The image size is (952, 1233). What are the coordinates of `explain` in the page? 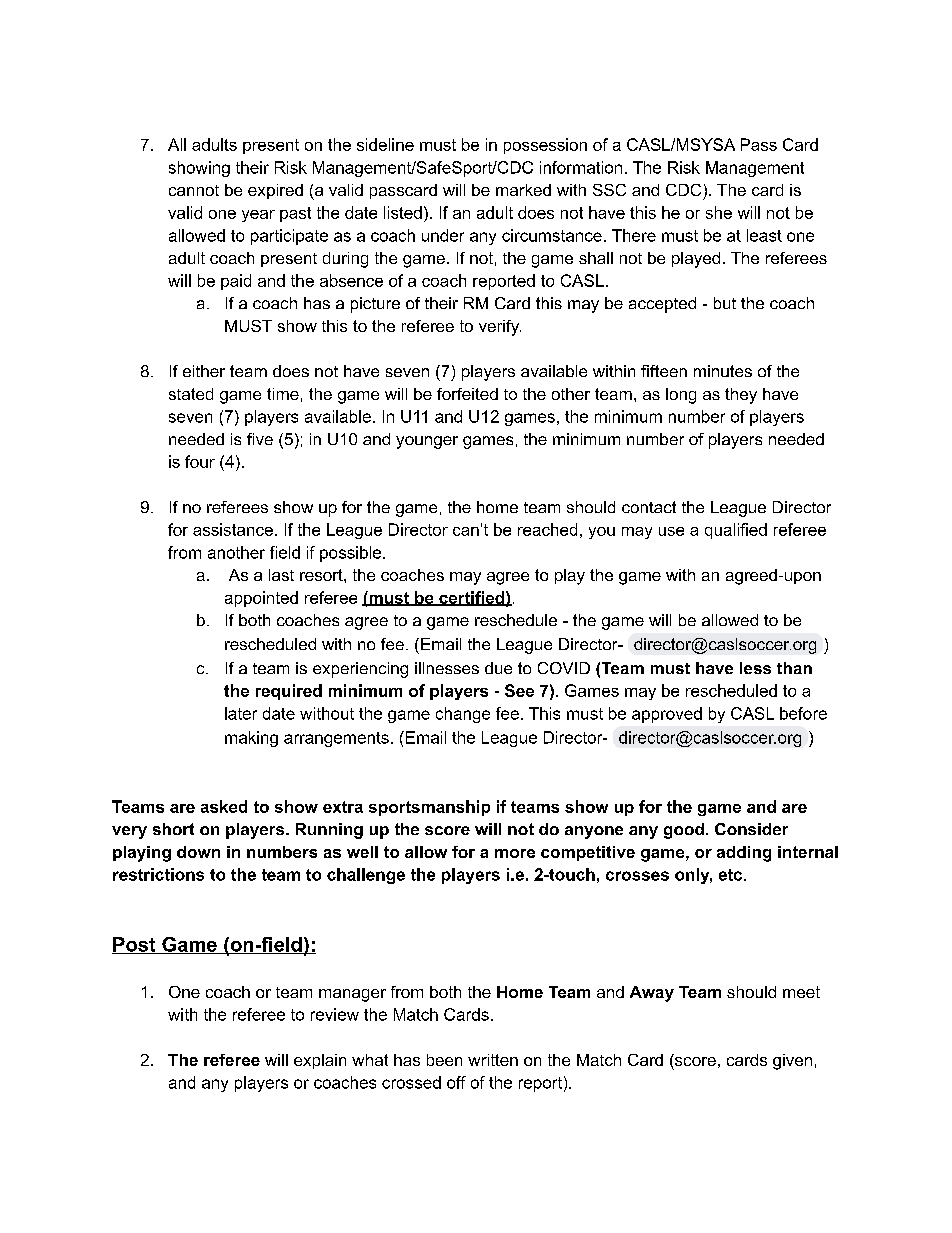 It's located at (320, 1061).
